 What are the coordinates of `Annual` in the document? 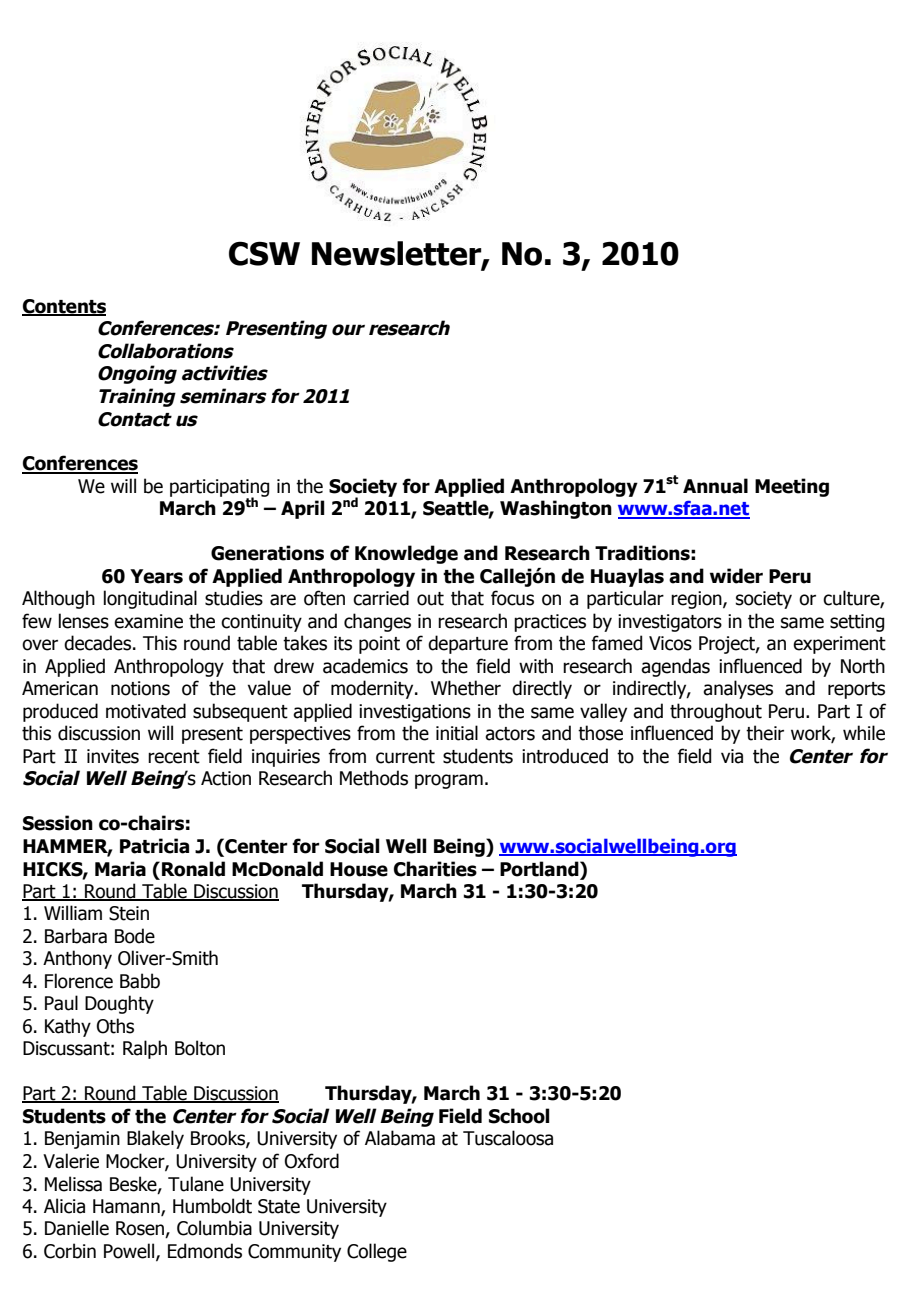 It's located at (715, 486).
